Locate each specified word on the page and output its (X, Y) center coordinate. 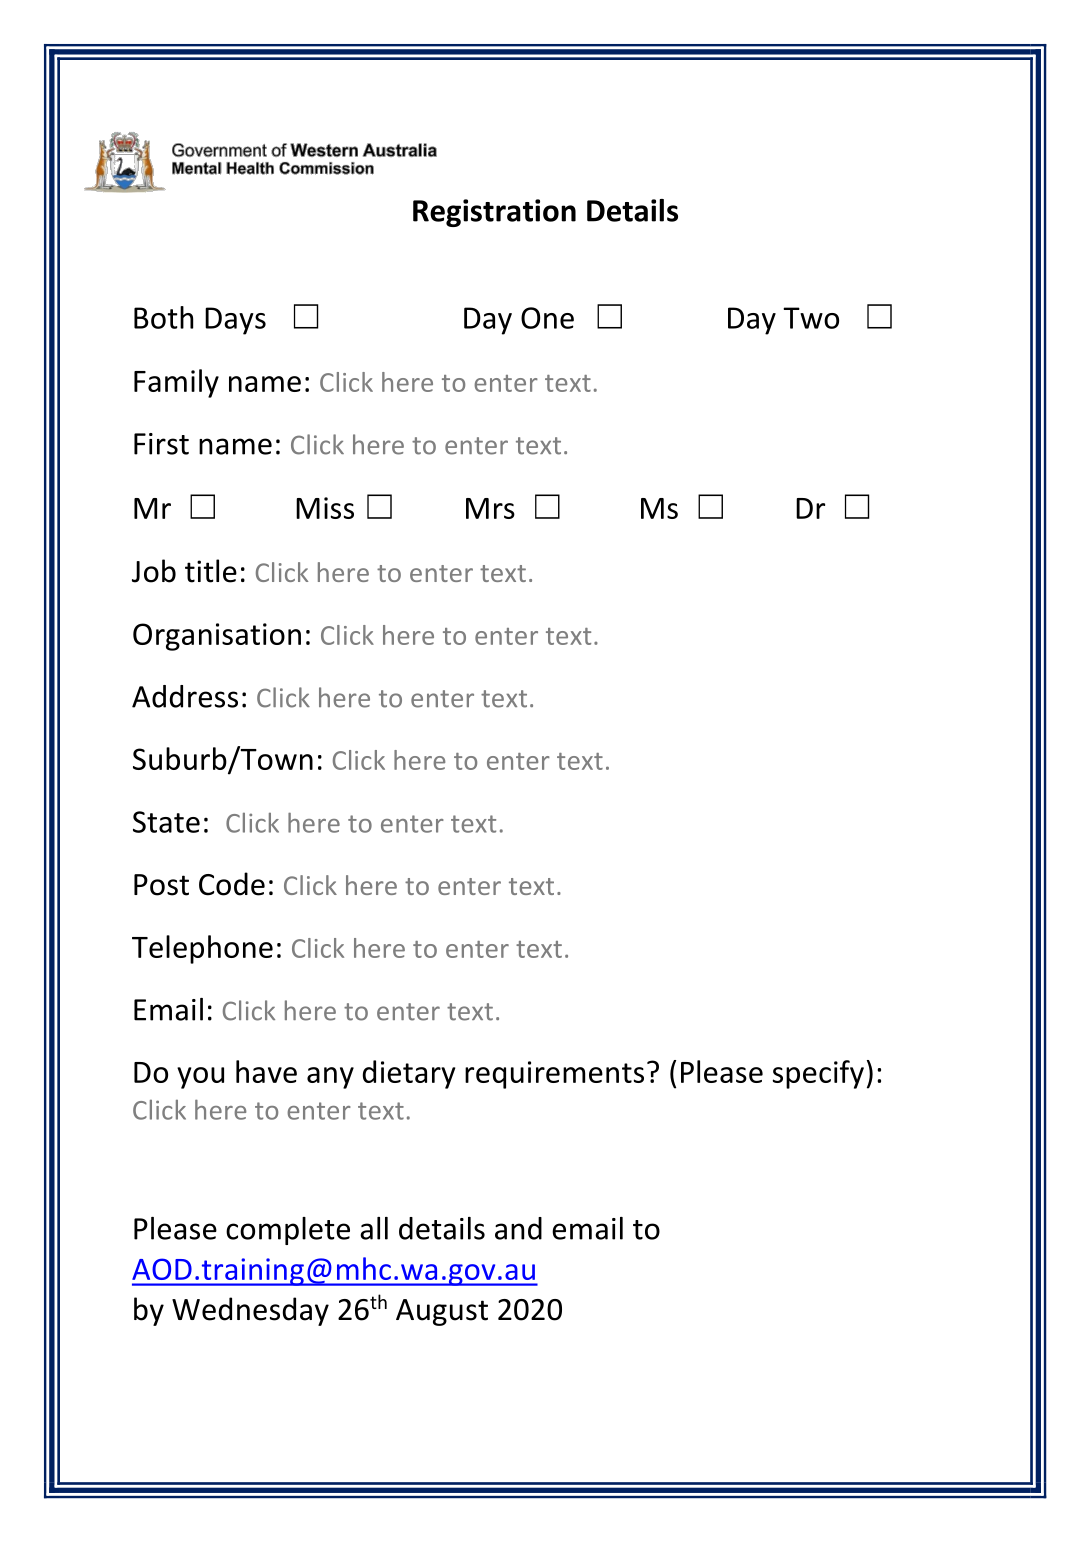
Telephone (202, 949)
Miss (325, 508)
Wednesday (250, 1311)
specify (818, 1074)
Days (235, 321)
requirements (554, 1075)
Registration (494, 213)
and (518, 1228)
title (211, 571)
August (442, 1312)
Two (811, 318)
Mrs (490, 508)
